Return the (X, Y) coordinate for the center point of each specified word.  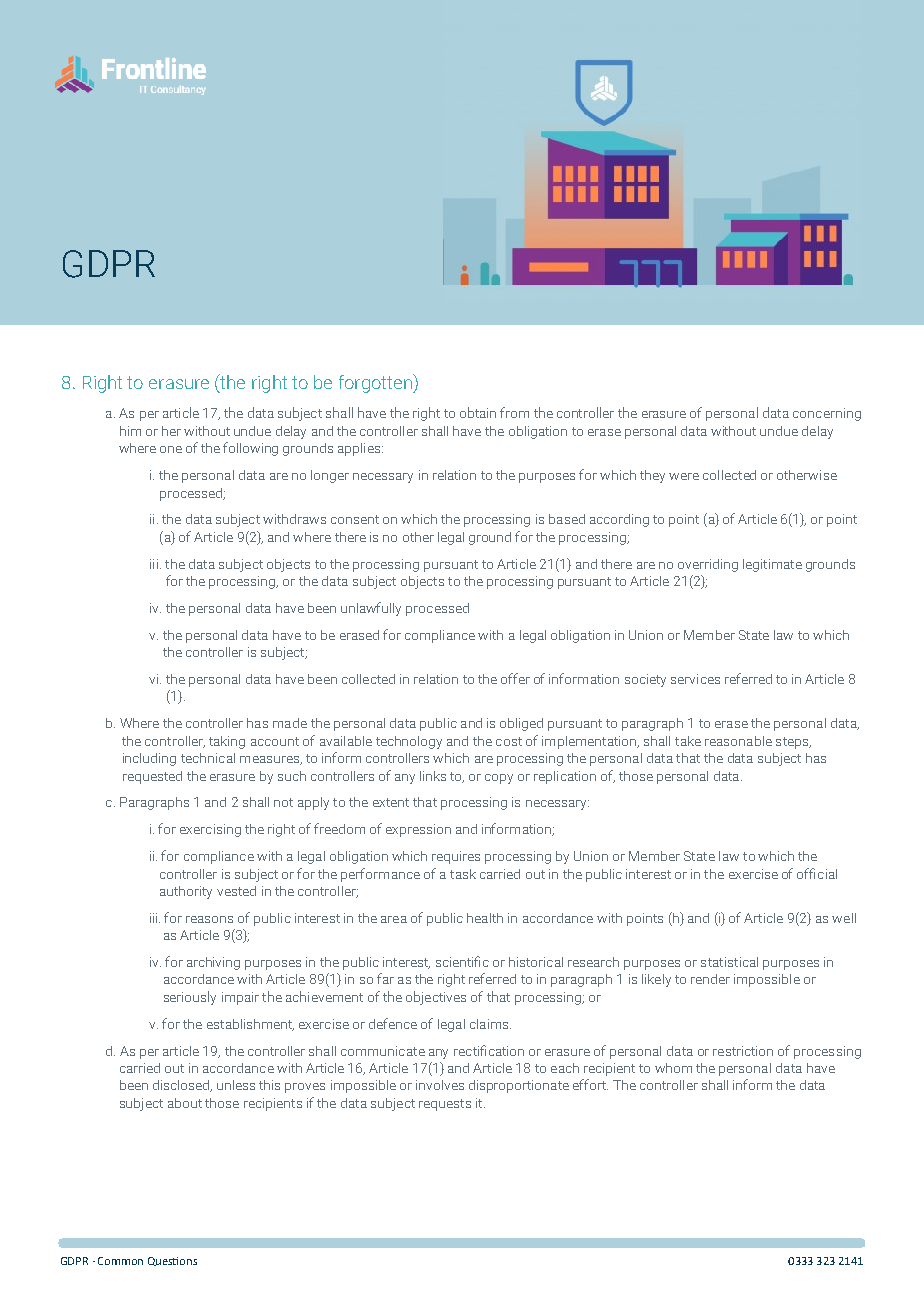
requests (445, 1105)
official (817, 873)
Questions (172, 1261)
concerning (827, 414)
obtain (478, 412)
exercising (210, 830)
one (171, 449)
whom (673, 1068)
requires (456, 857)
